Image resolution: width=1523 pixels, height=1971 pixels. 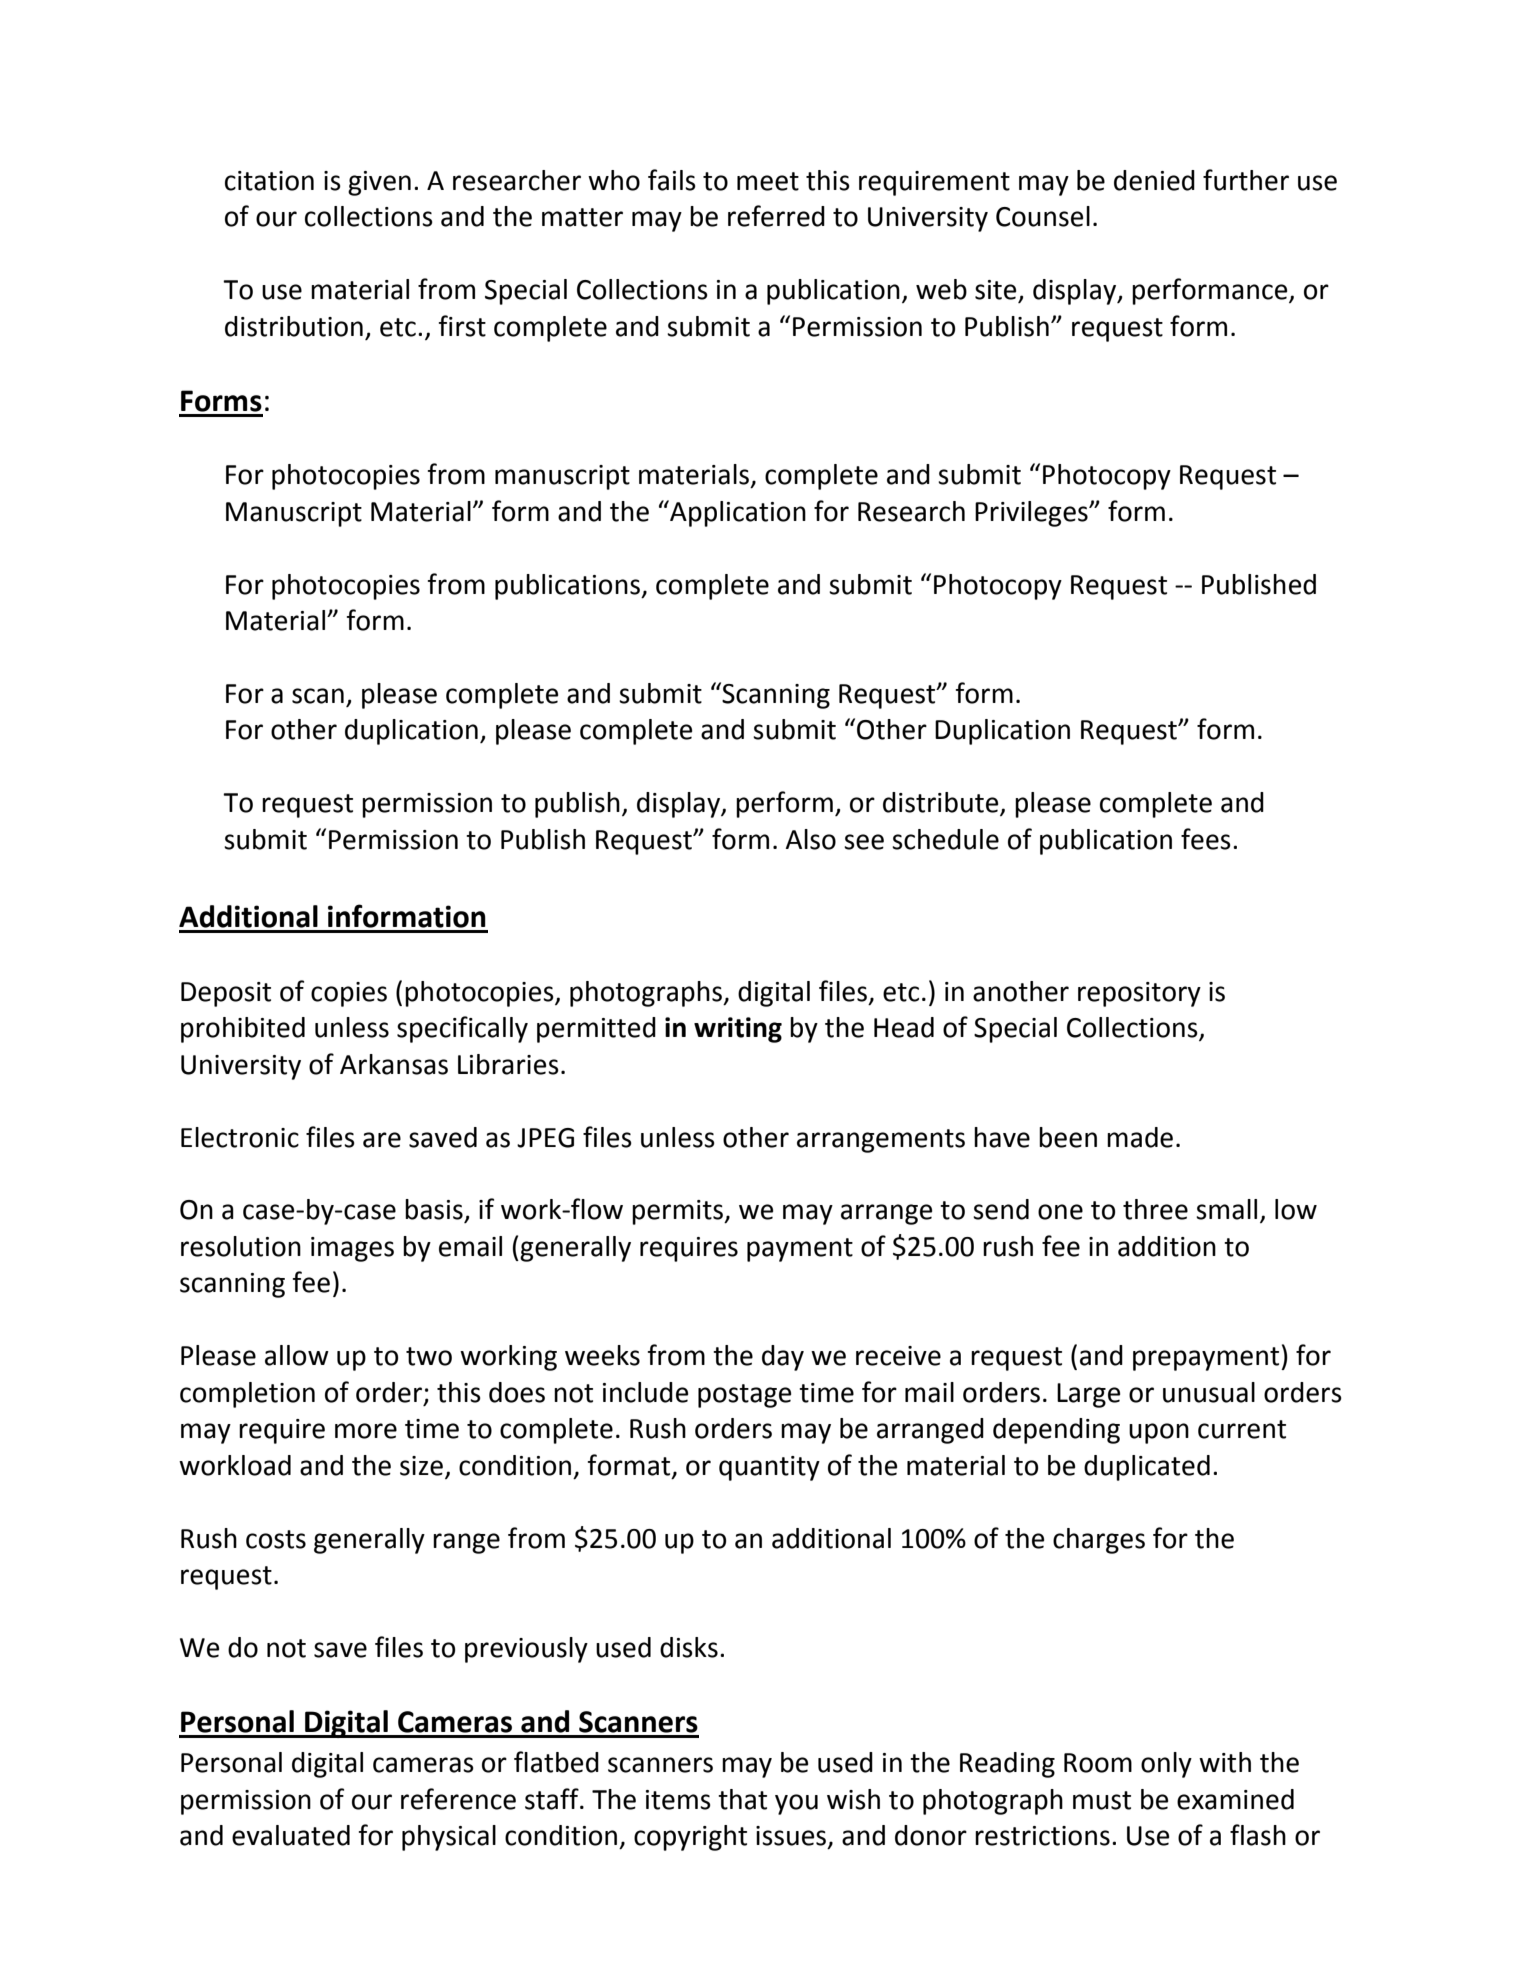 What do you see at coordinates (394, 1064) in the image?
I see `Arkansas` at bounding box center [394, 1064].
